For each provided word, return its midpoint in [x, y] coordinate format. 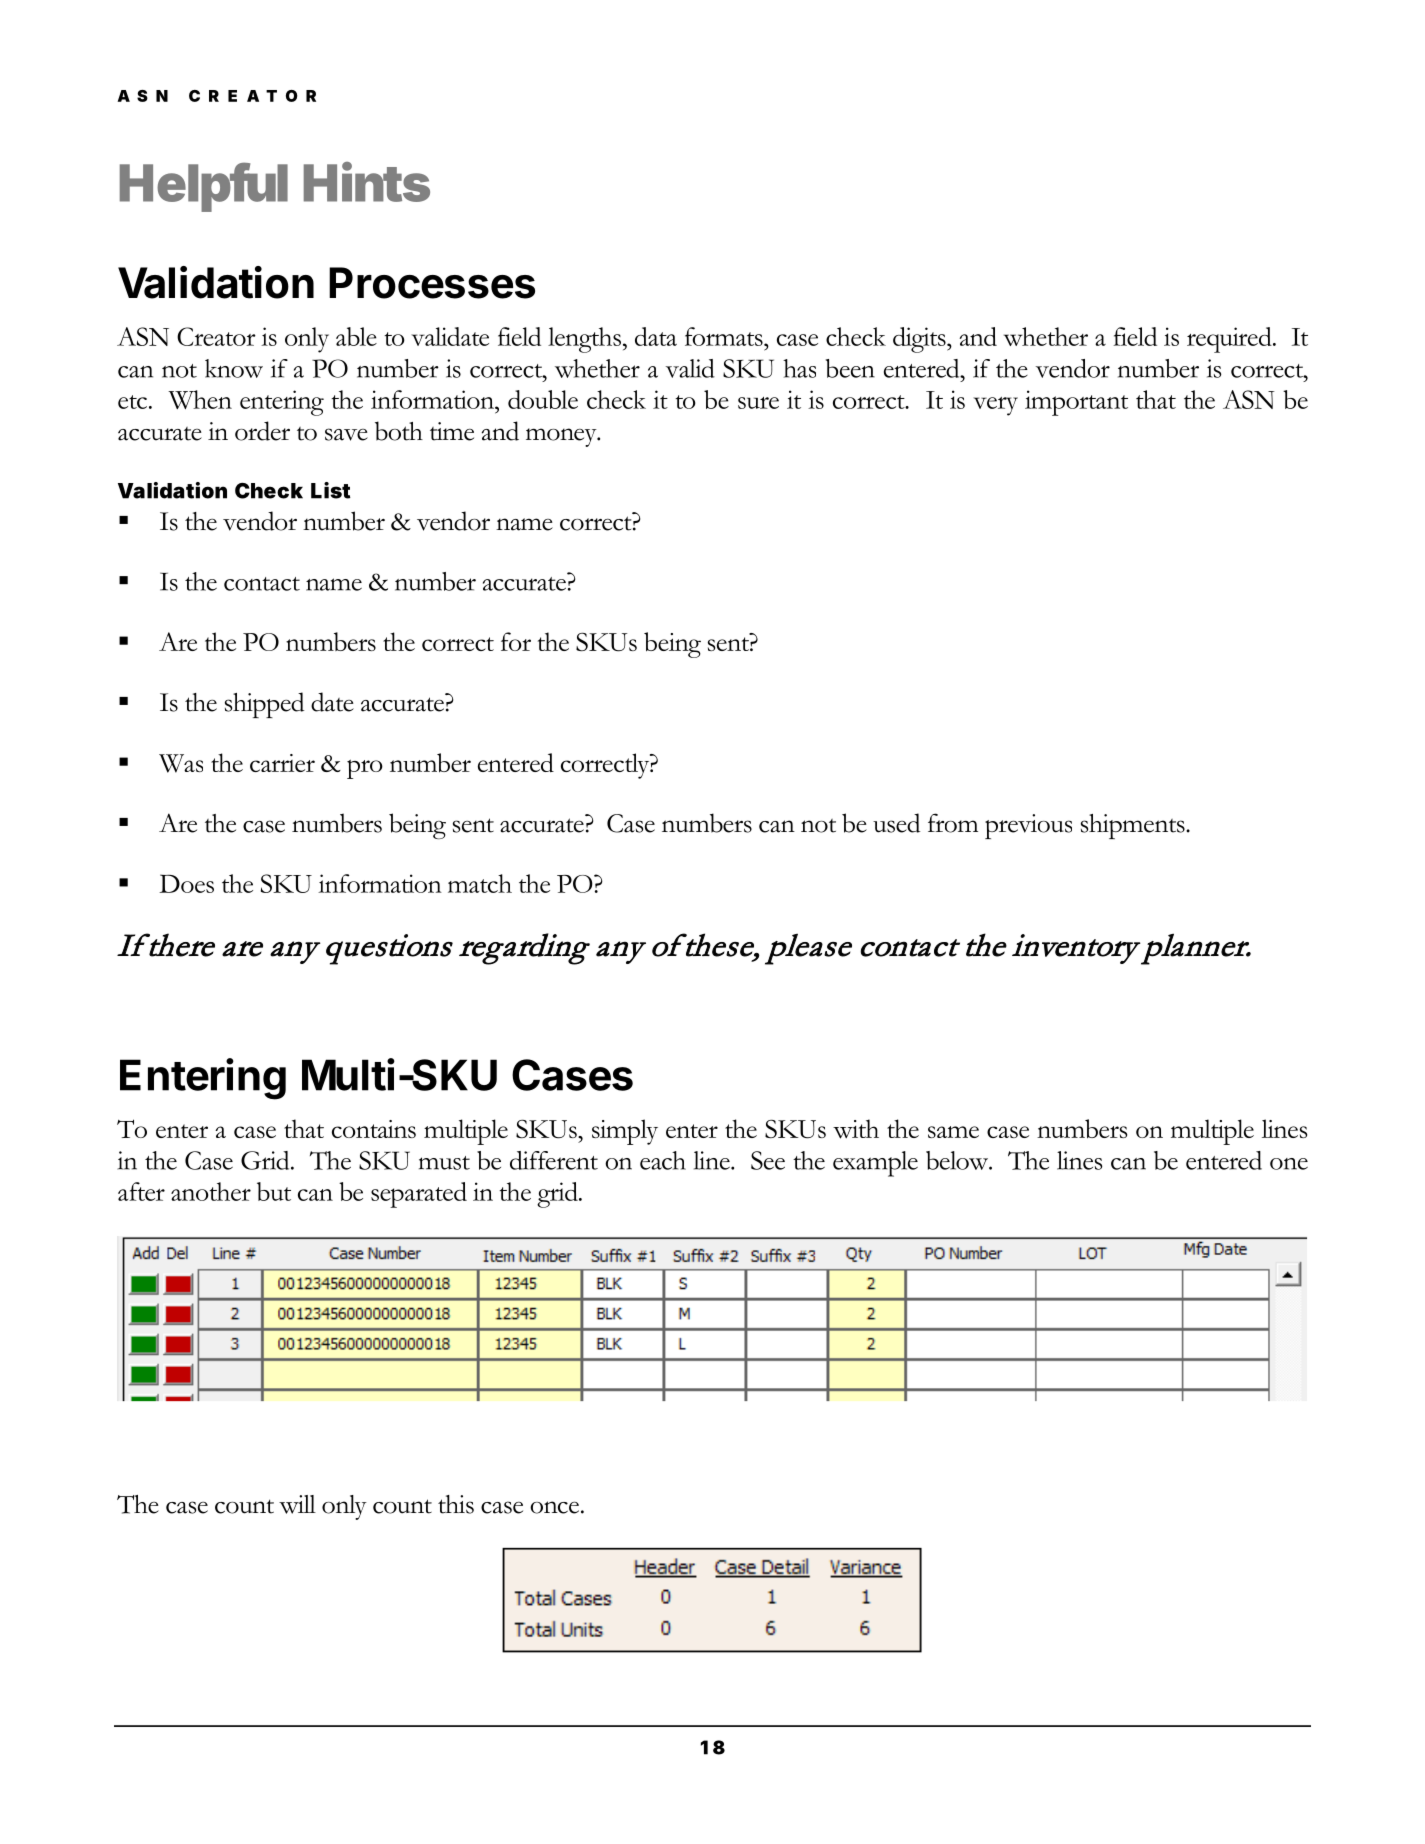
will [297, 1504]
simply [625, 1132]
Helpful [204, 187]
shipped [264, 705]
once [554, 1507]
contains [374, 1129]
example [875, 1164]
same [953, 1132]
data [656, 336]
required [1230, 340]
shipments [1134, 826]
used [896, 823]
